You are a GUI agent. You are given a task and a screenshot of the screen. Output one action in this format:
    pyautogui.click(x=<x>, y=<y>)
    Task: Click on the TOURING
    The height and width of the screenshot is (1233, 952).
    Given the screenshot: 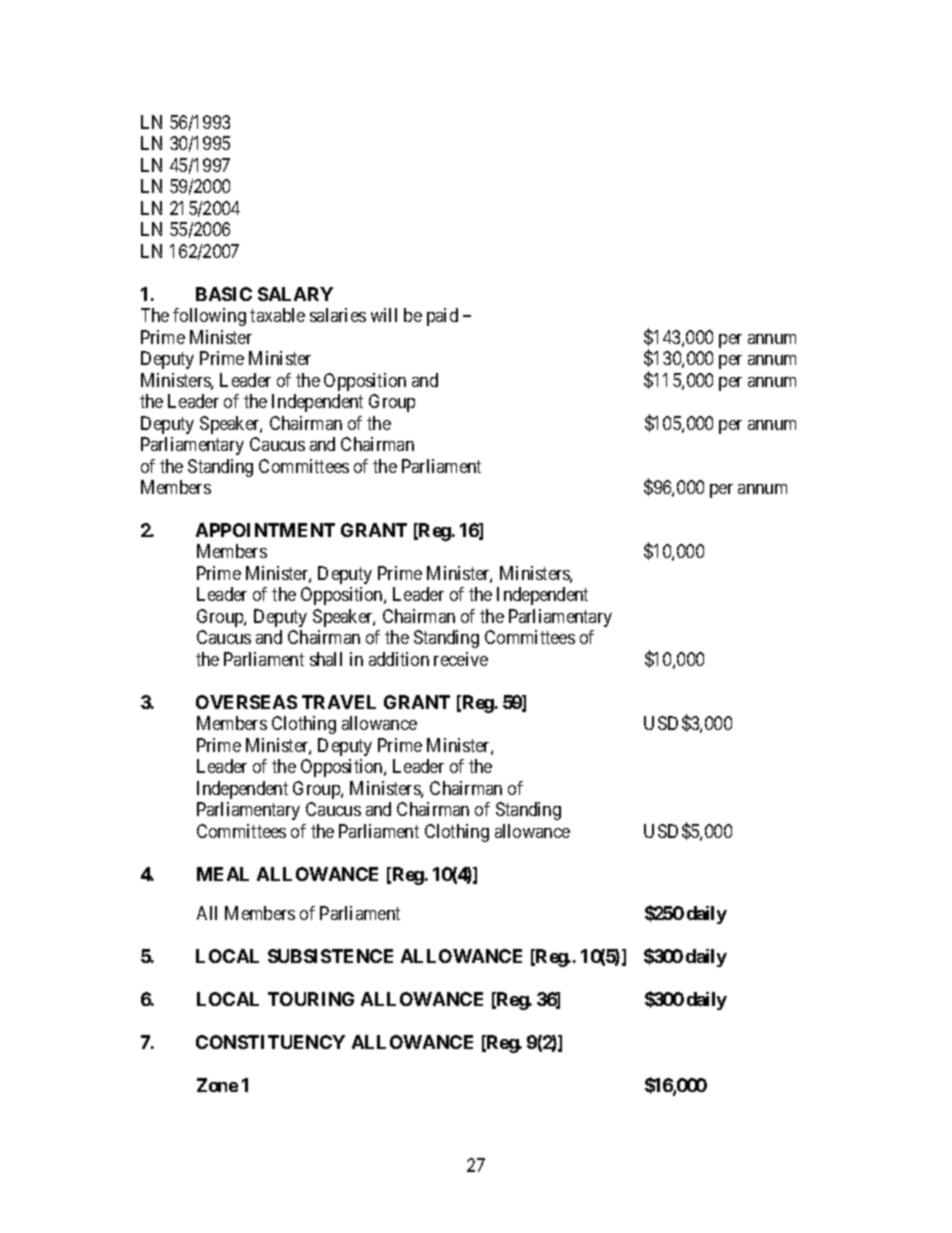 What is the action you would take?
    pyautogui.click(x=311, y=999)
